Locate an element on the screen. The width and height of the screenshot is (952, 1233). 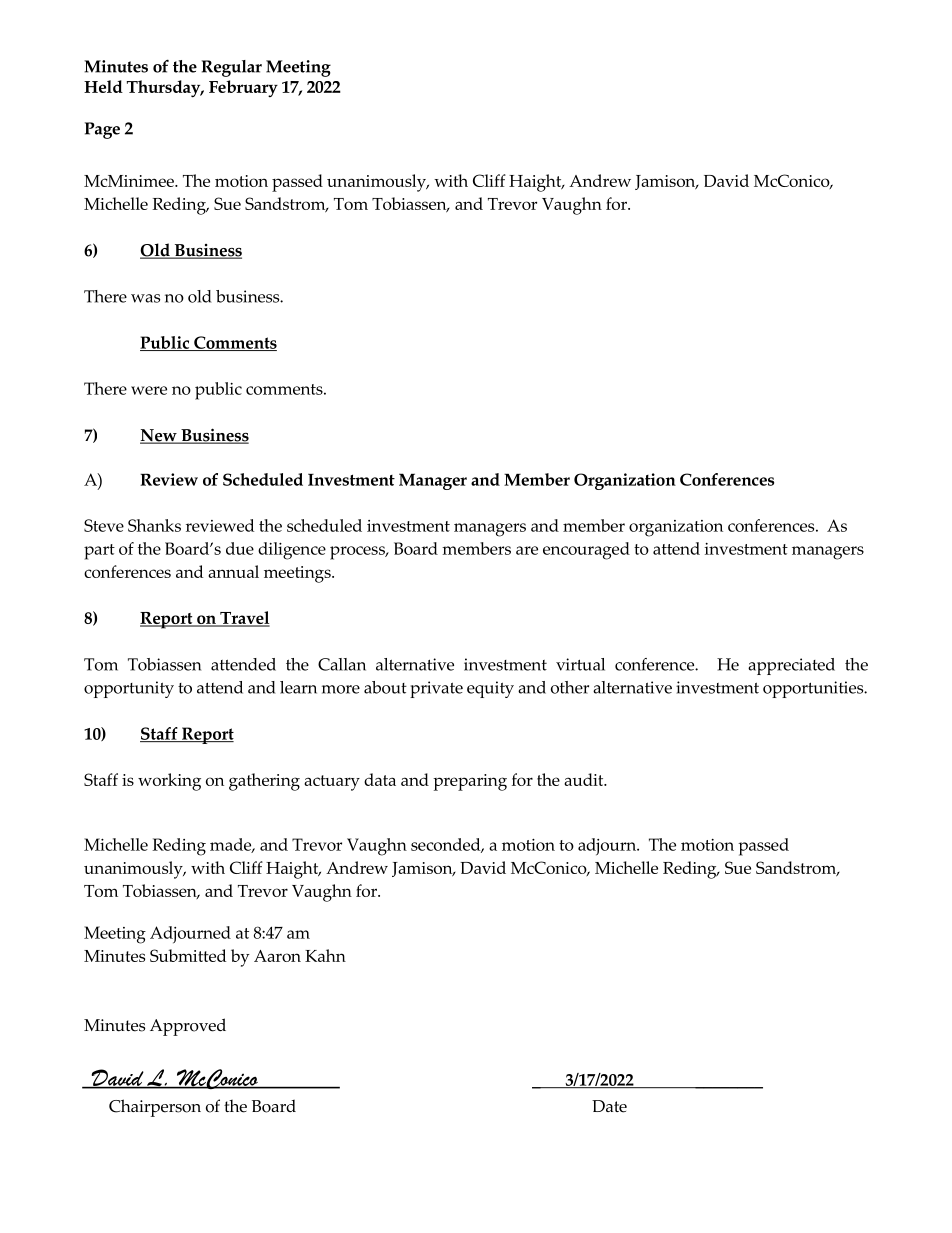
Regular is located at coordinates (232, 68).
